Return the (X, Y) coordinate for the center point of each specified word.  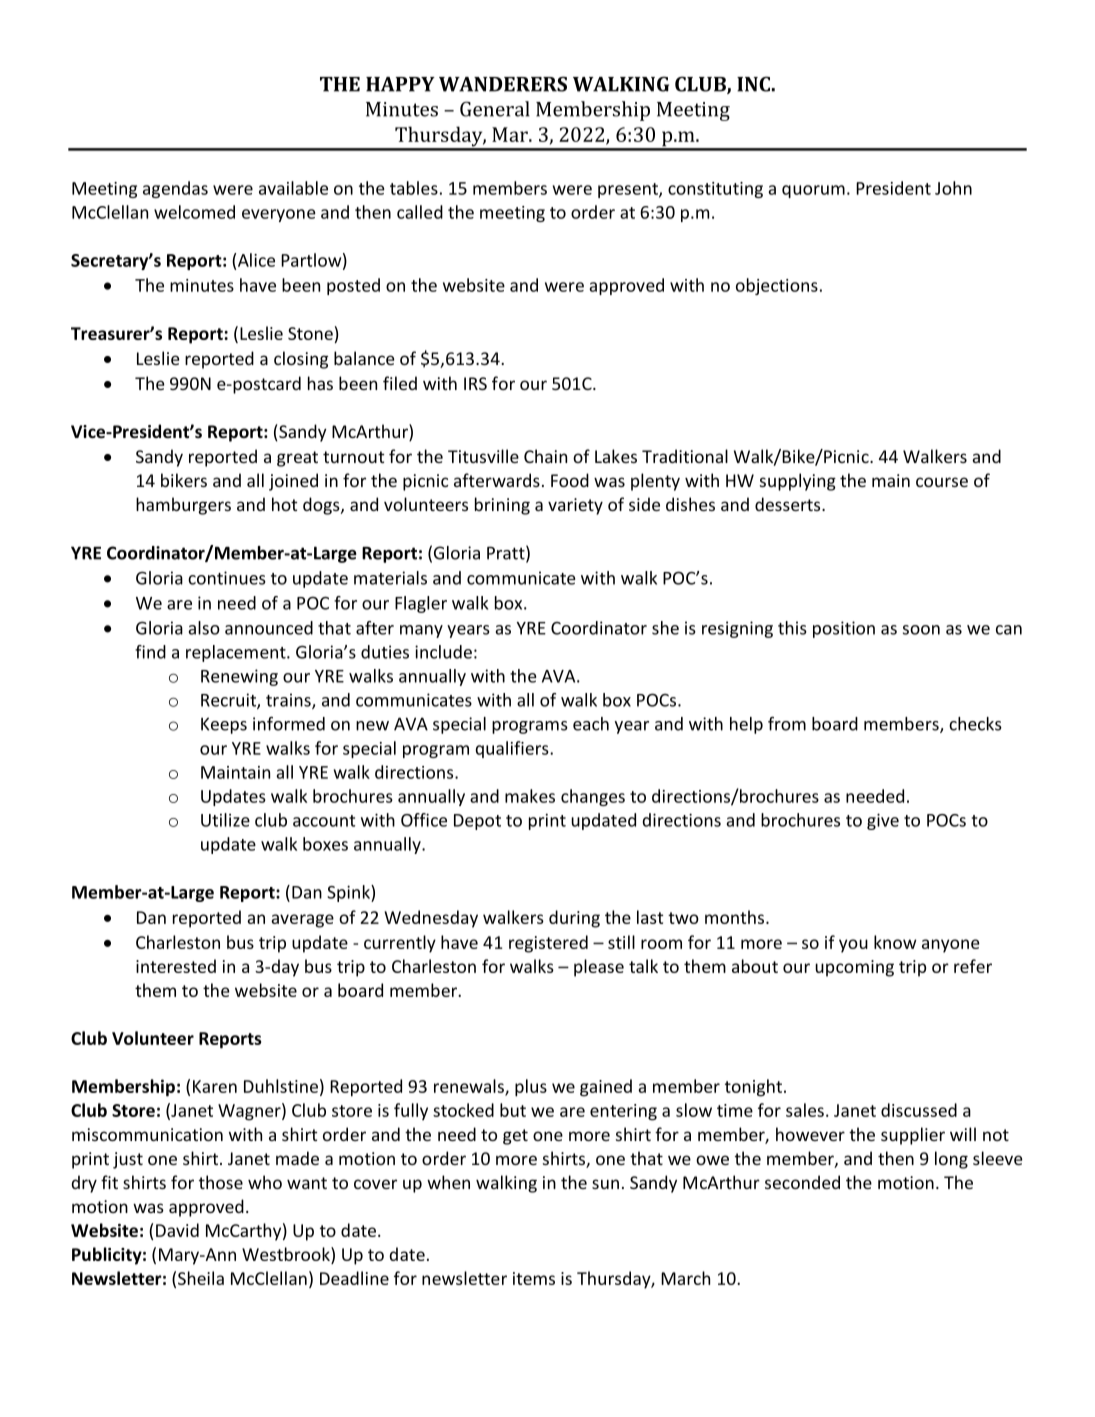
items (534, 1278)
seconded (802, 1182)
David (177, 1230)
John (953, 188)
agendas (175, 189)
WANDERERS (503, 84)
